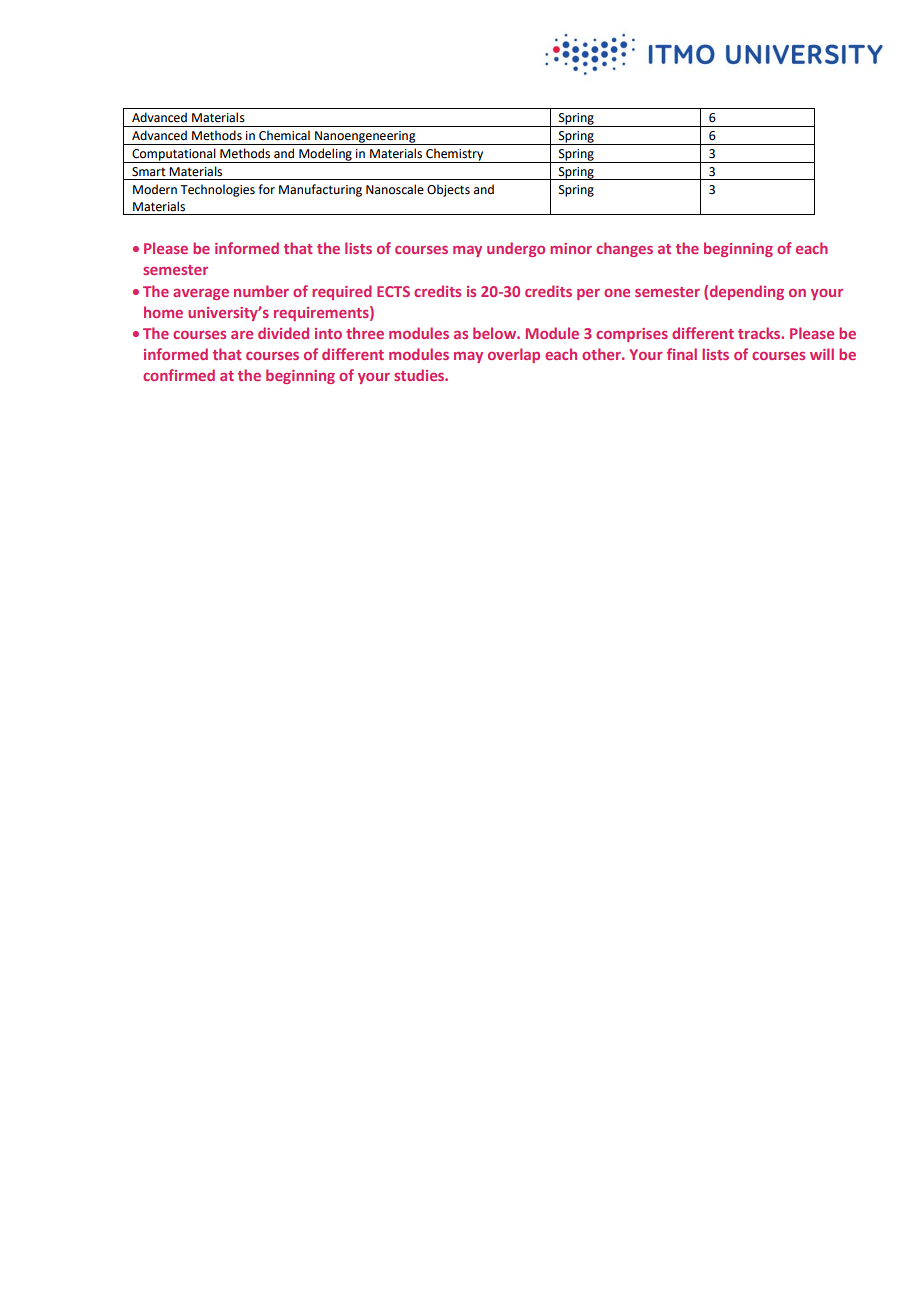 This page has height=1308, width=924. What do you see at coordinates (514, 355) in the page?
I see `overlap` at bounding box center [514, 355].
